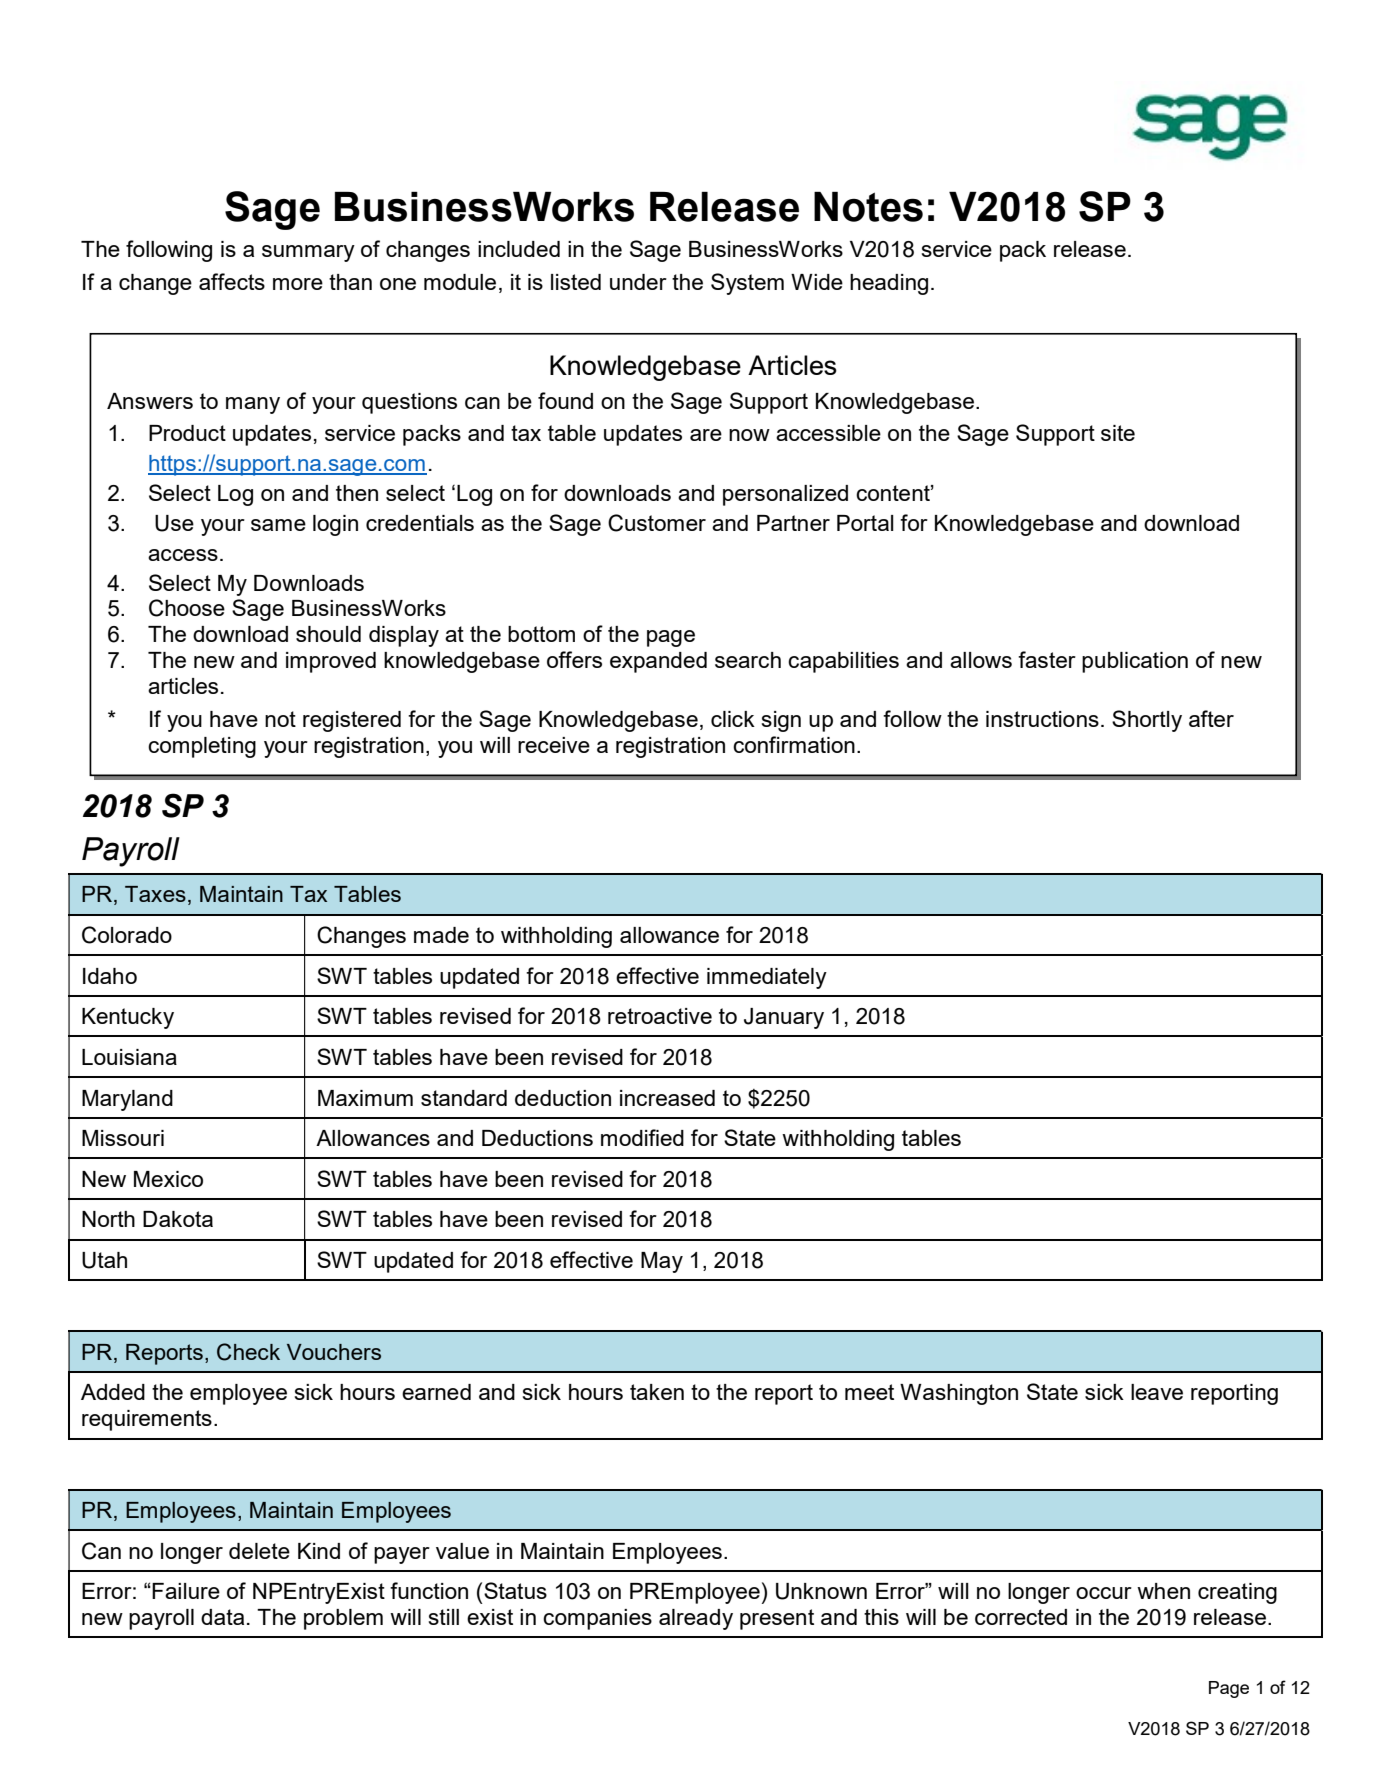 The height and width of the page is (1788, 1381). Describe the element at coordinates (767, 978) in the page. I see `immediately` at that location.
